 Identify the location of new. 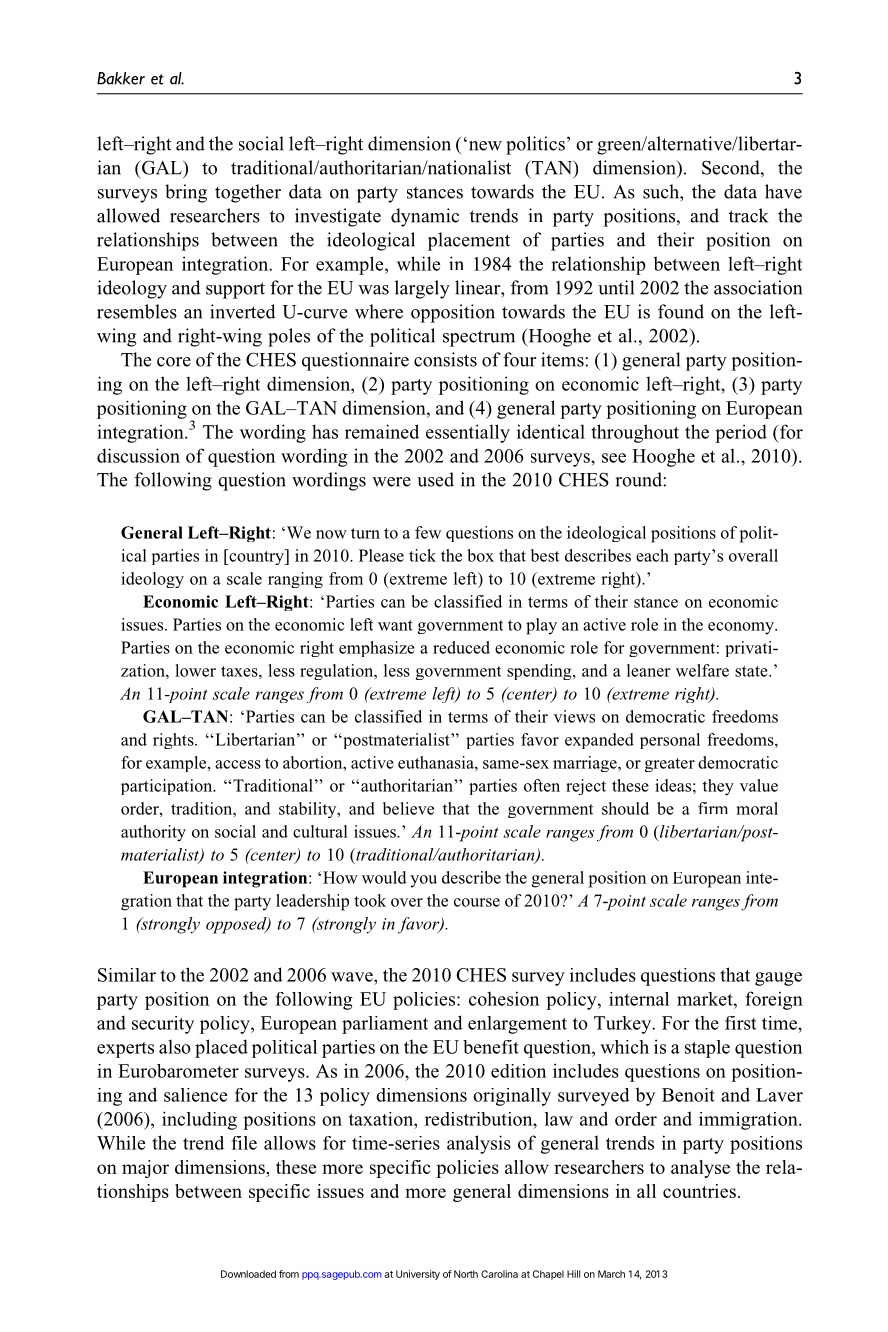
(484, 145).
